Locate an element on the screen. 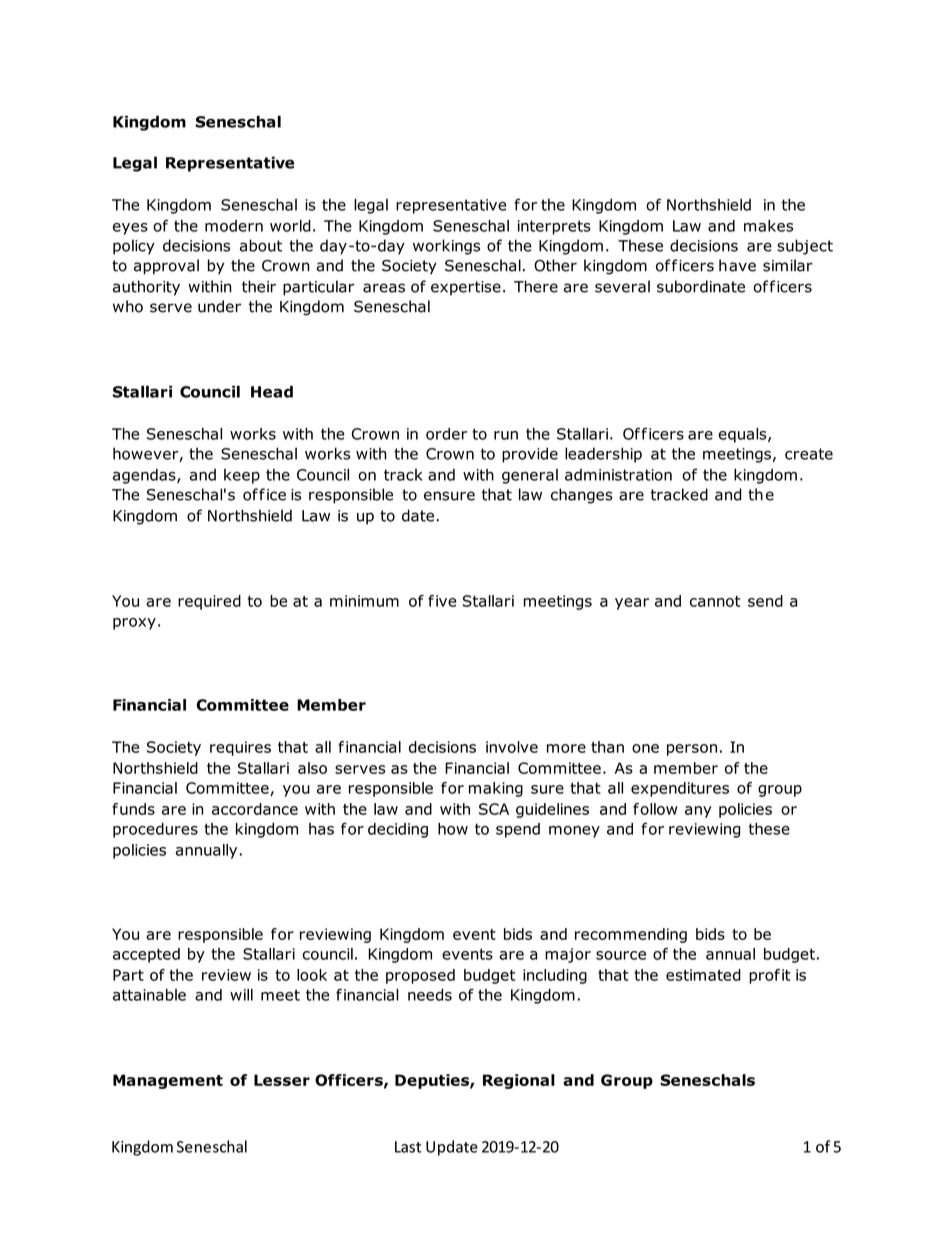  required is located at coordinates (209, 602).
